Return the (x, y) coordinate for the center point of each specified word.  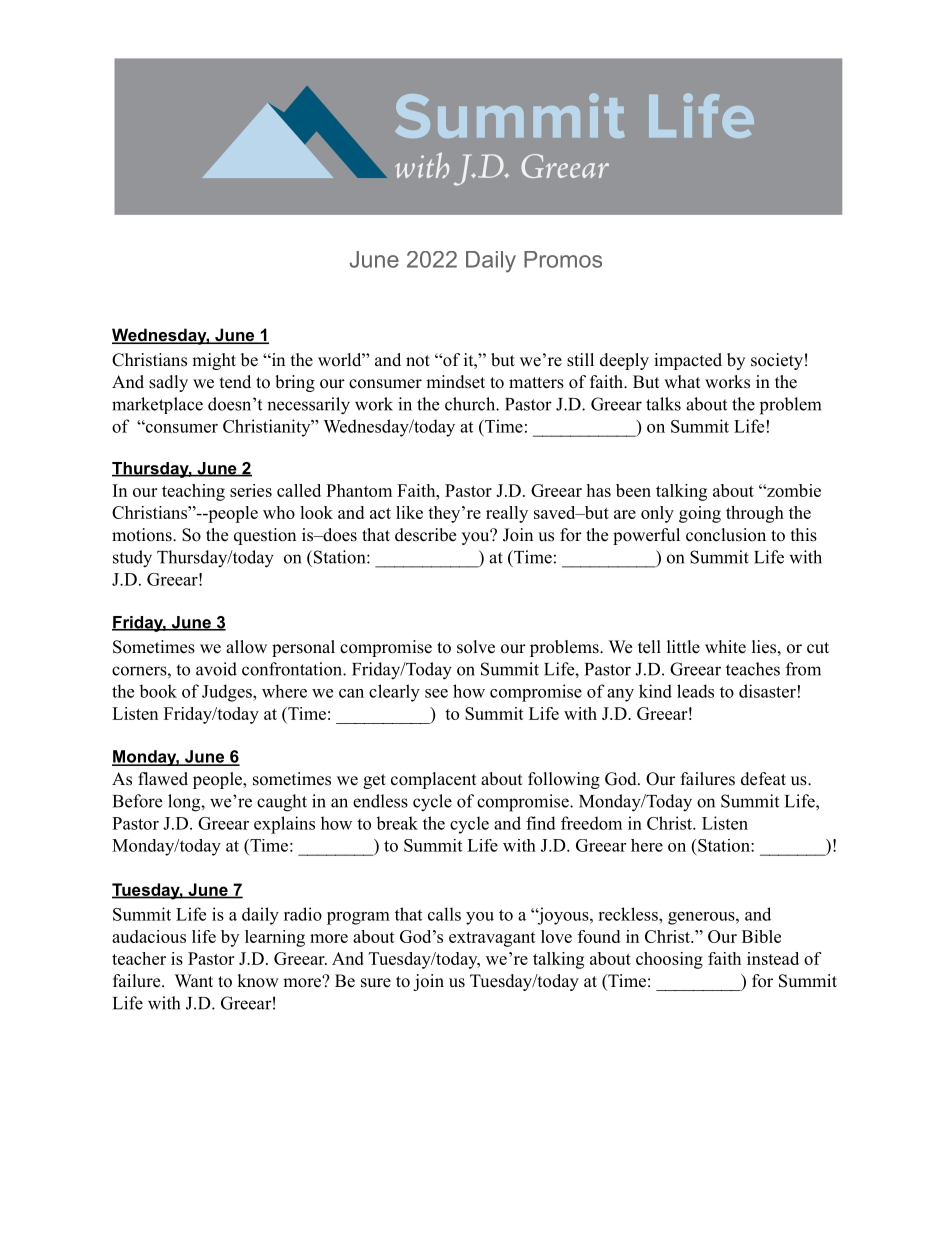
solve (476, 647)
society (777, 361)
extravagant (492, 939)
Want (194, 980)
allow (246, 647)
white (725, 647)
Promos (563, 259)
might (214, 361)
